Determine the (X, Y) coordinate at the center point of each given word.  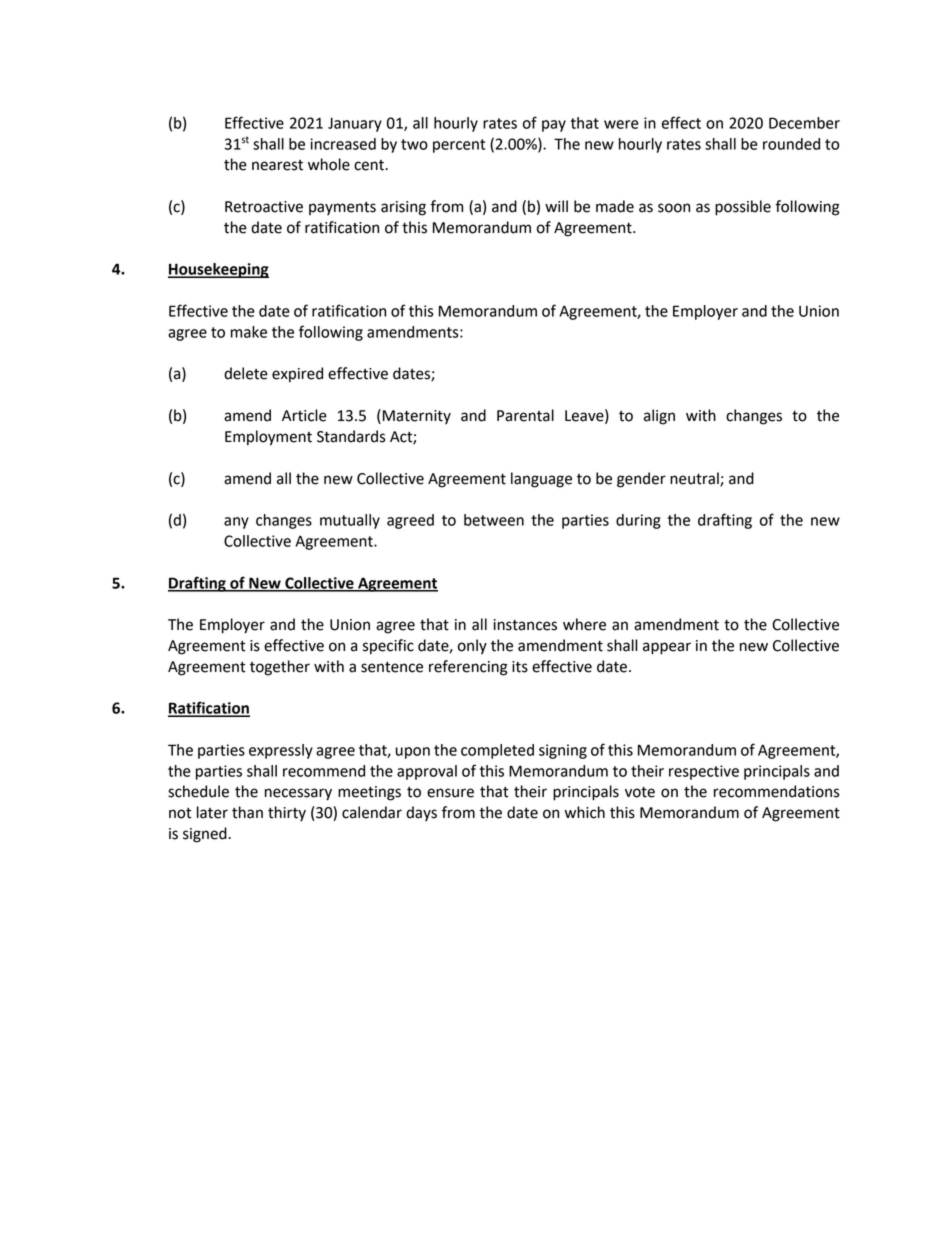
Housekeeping (218, 270)
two (414, 144)
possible (743, 208)
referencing (468, 668)
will (556, 206)
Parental (525, 415)
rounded (791, 144)
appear (667, 648)
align (659, 417)
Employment (268, 438)
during (638, 521)
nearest (277, 165)
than (247, 812)
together (280, 668)
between (494, 520)
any (236, 523)
